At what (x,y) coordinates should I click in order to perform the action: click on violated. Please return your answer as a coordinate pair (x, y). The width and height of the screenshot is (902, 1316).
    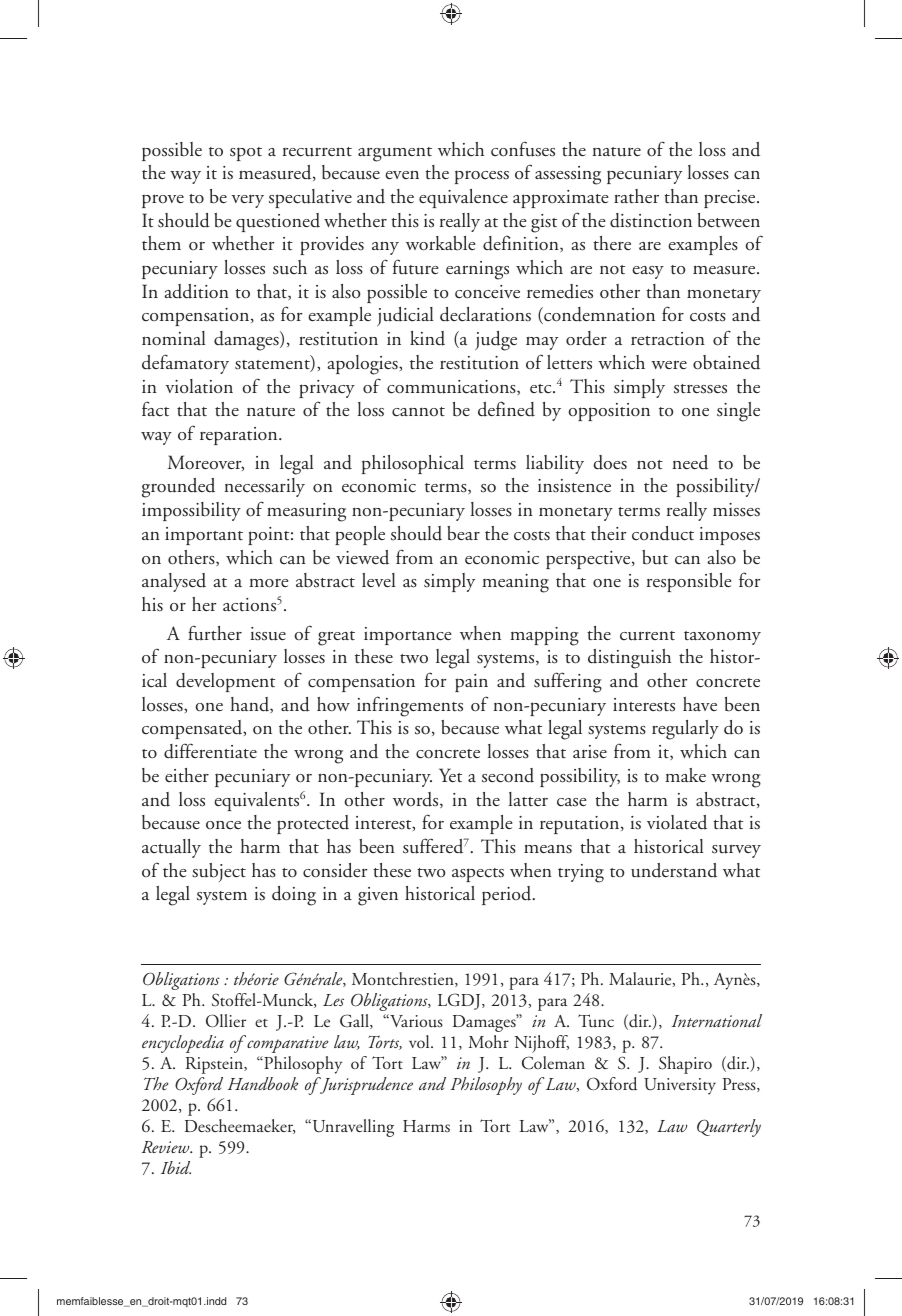
    Looking at the image, I should click on (677, 822).
